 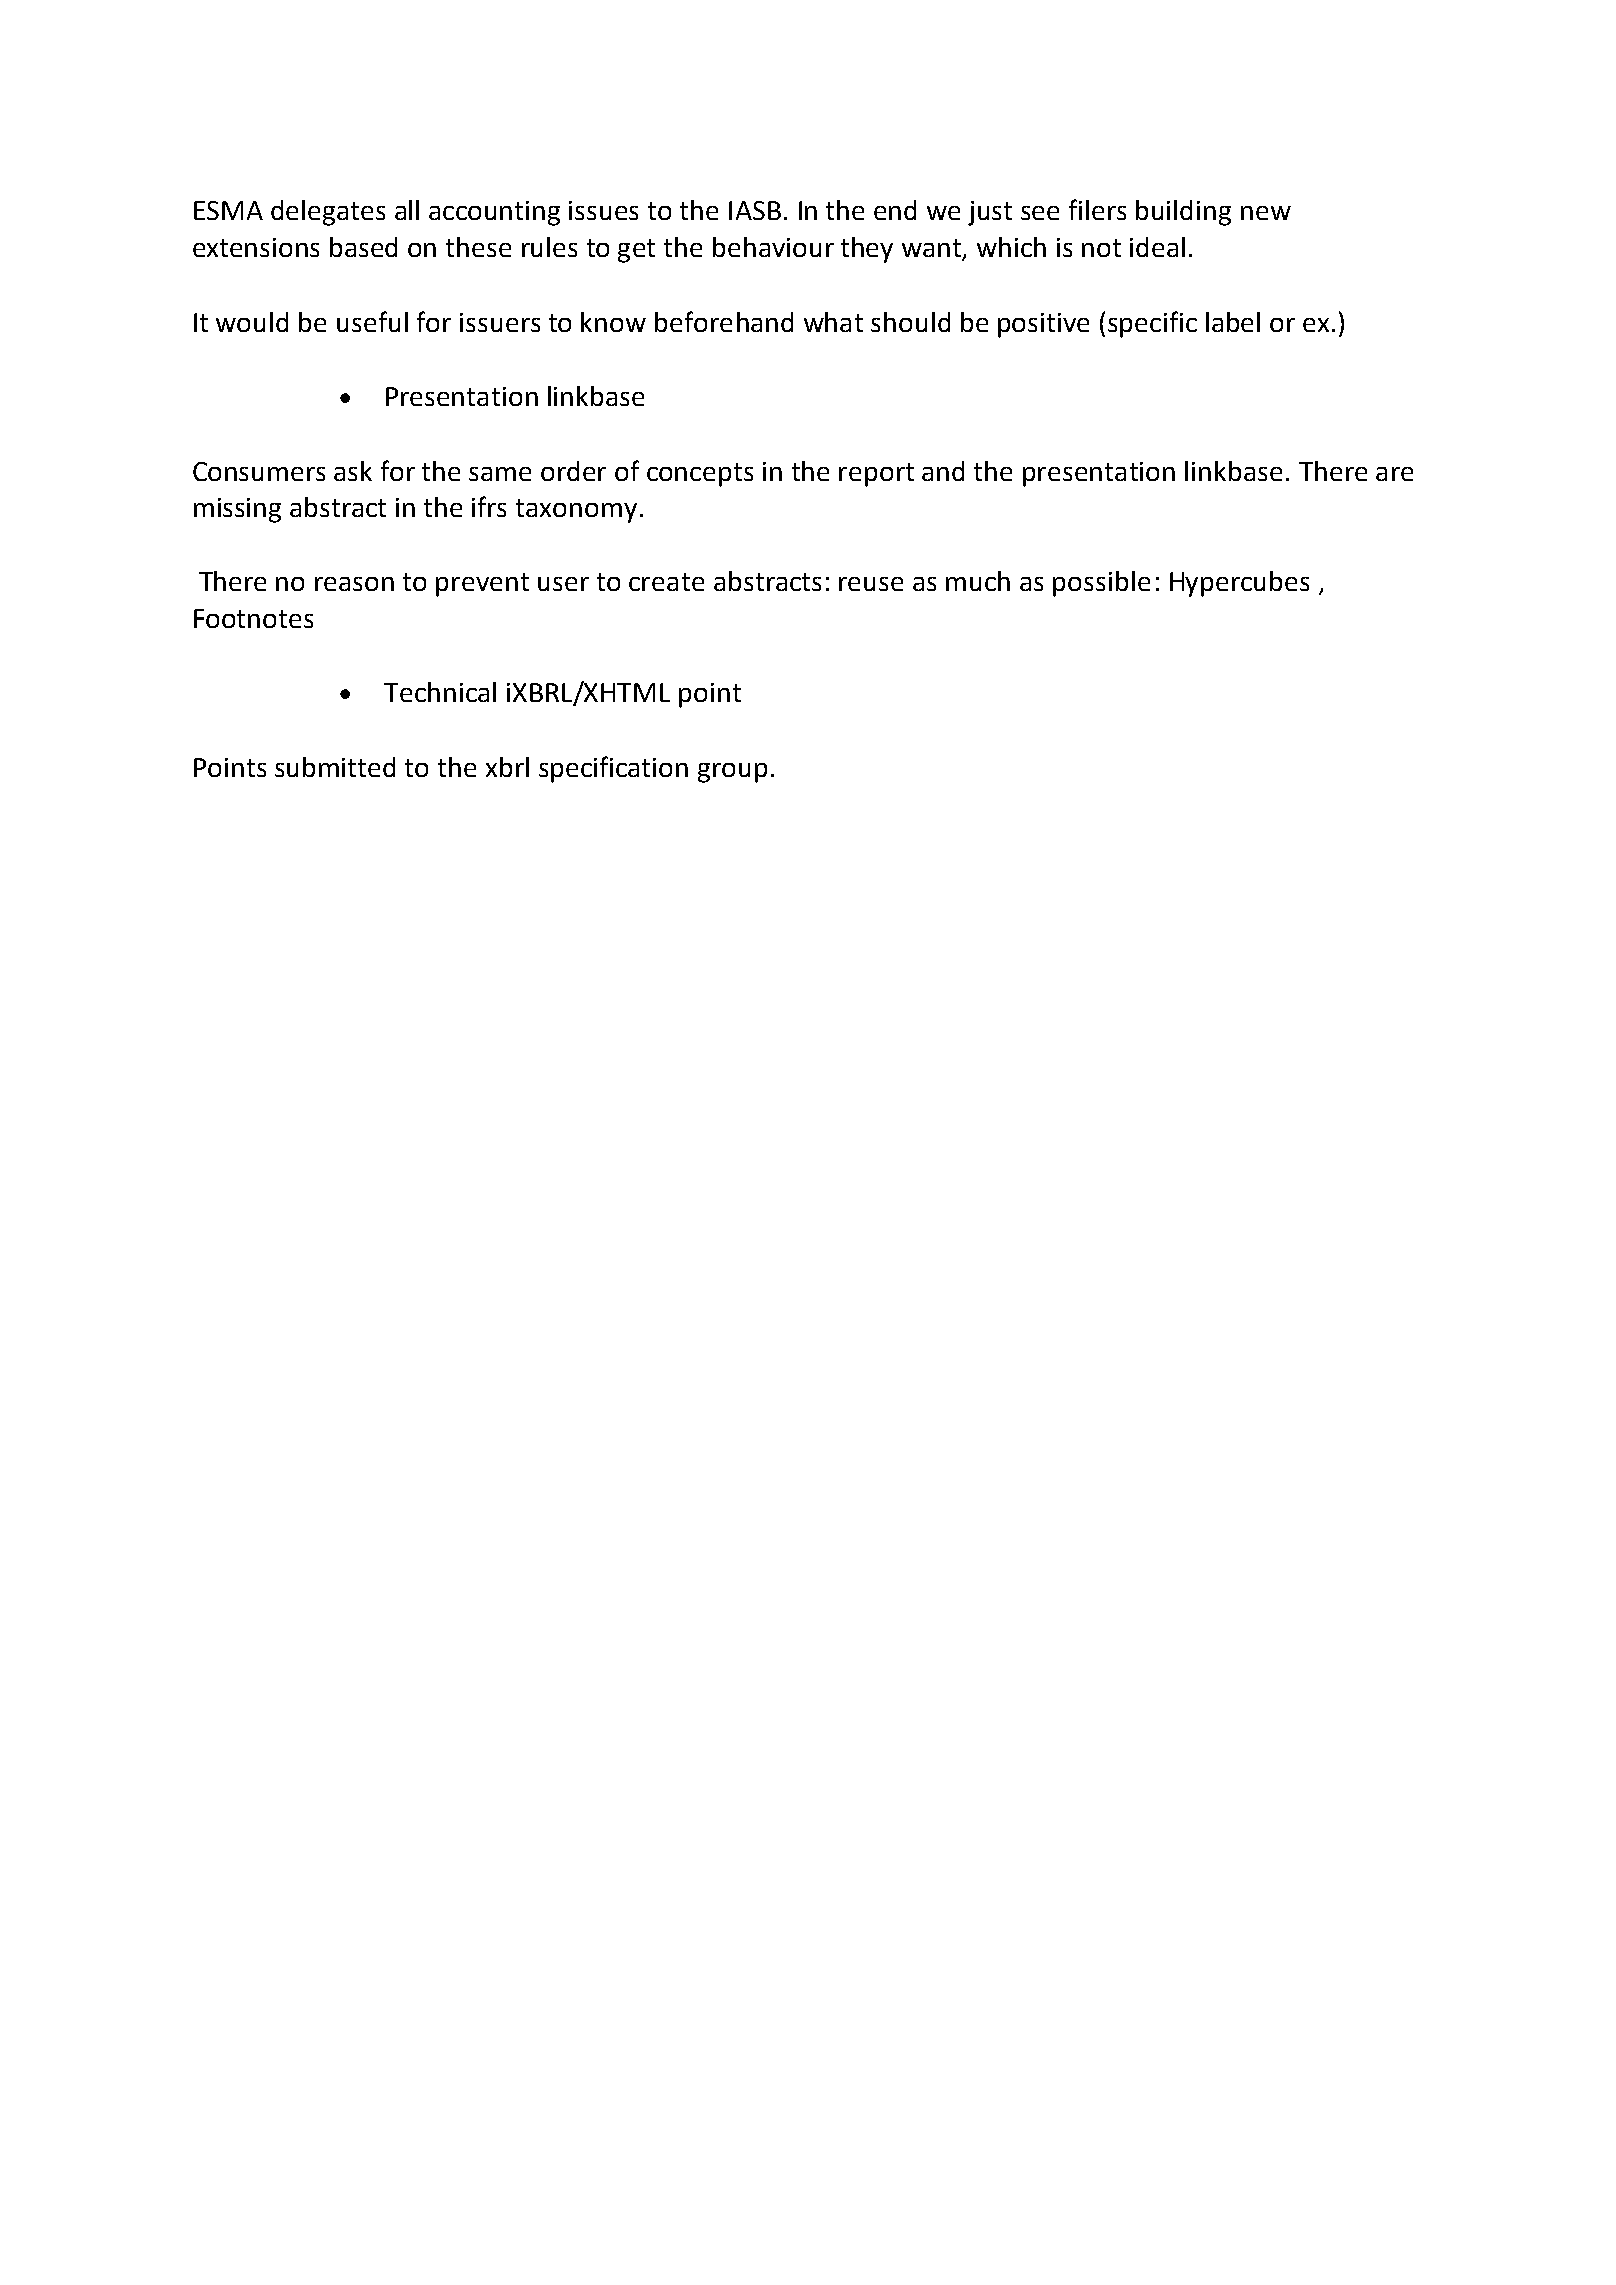 What do you see at coordinates (335, 767) in the screenshot?
I see `submitted` at bounding box center [335, 767].
